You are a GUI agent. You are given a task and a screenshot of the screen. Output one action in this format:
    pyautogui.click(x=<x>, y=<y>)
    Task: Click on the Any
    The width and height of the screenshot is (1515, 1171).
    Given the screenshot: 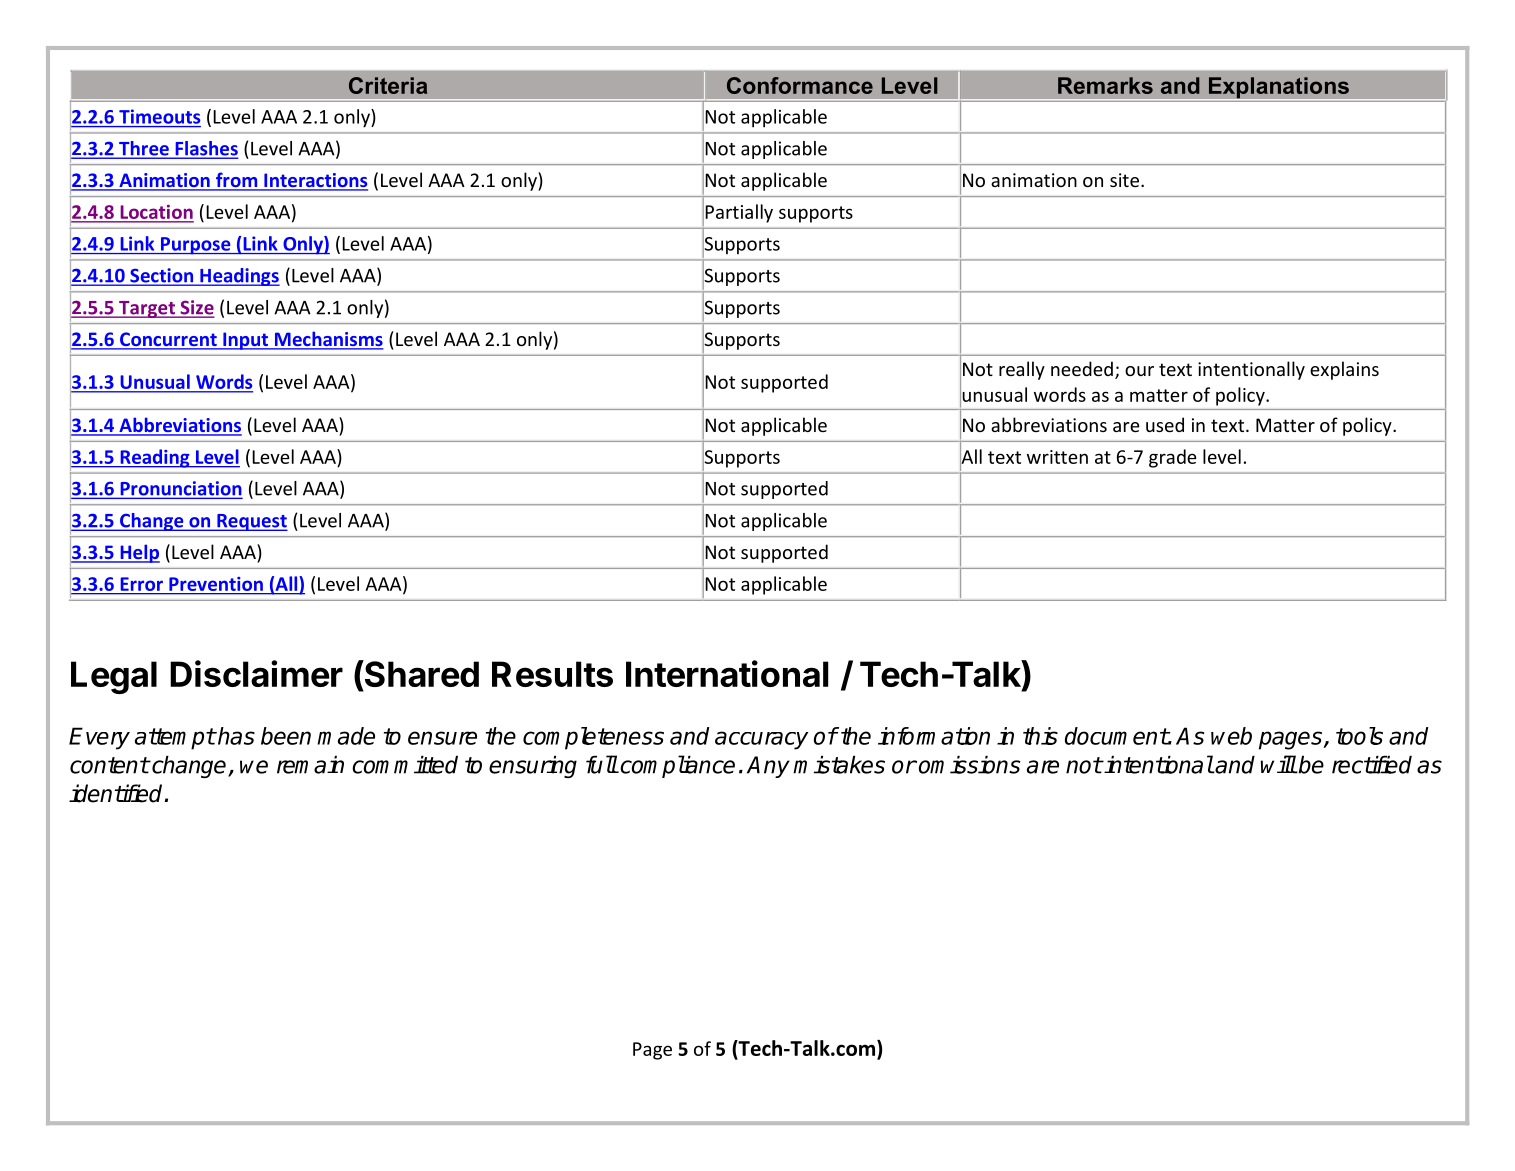 What is the action you would take?
    pyautogui.click(x=768, y=767)
